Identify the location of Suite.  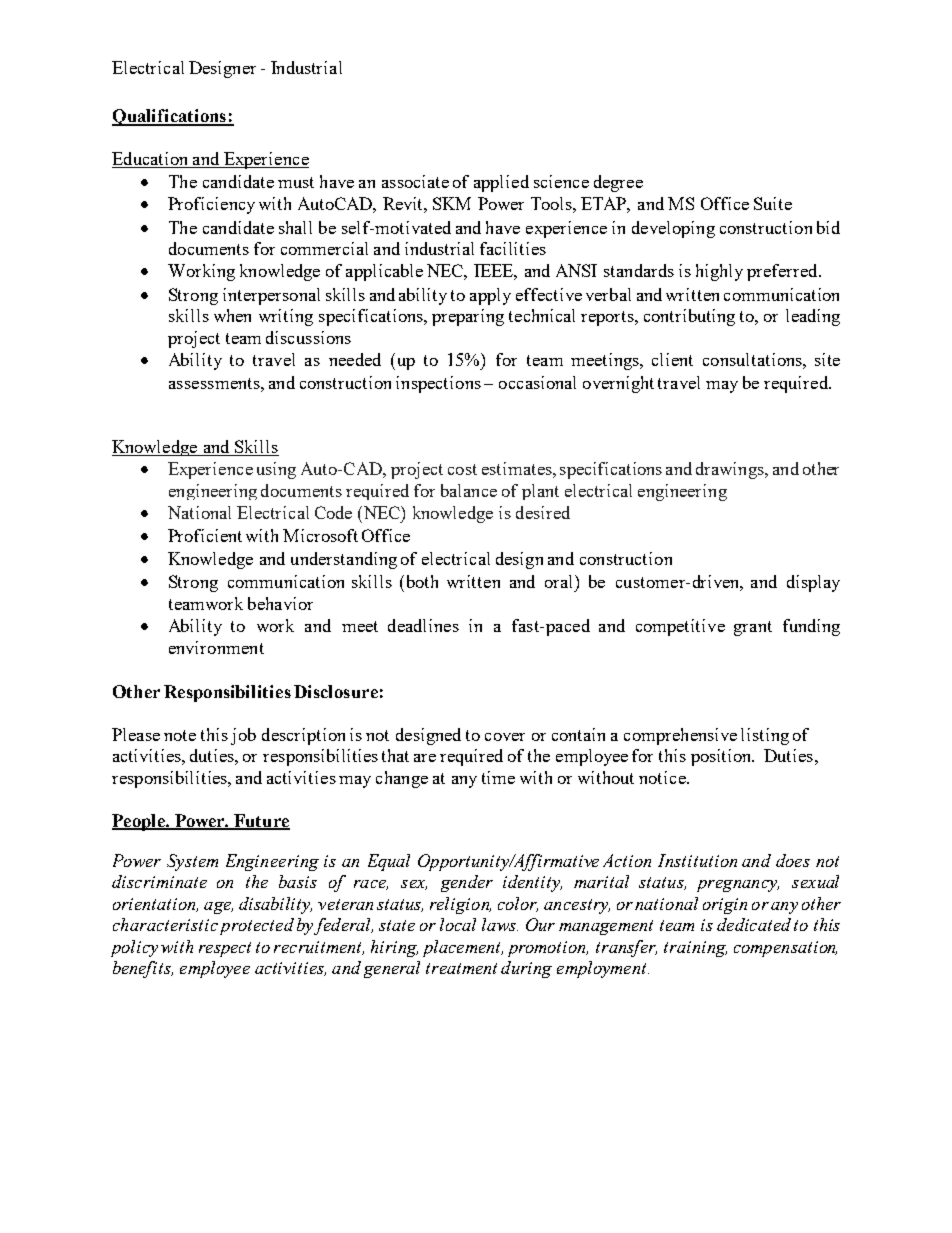
(773, 203).
